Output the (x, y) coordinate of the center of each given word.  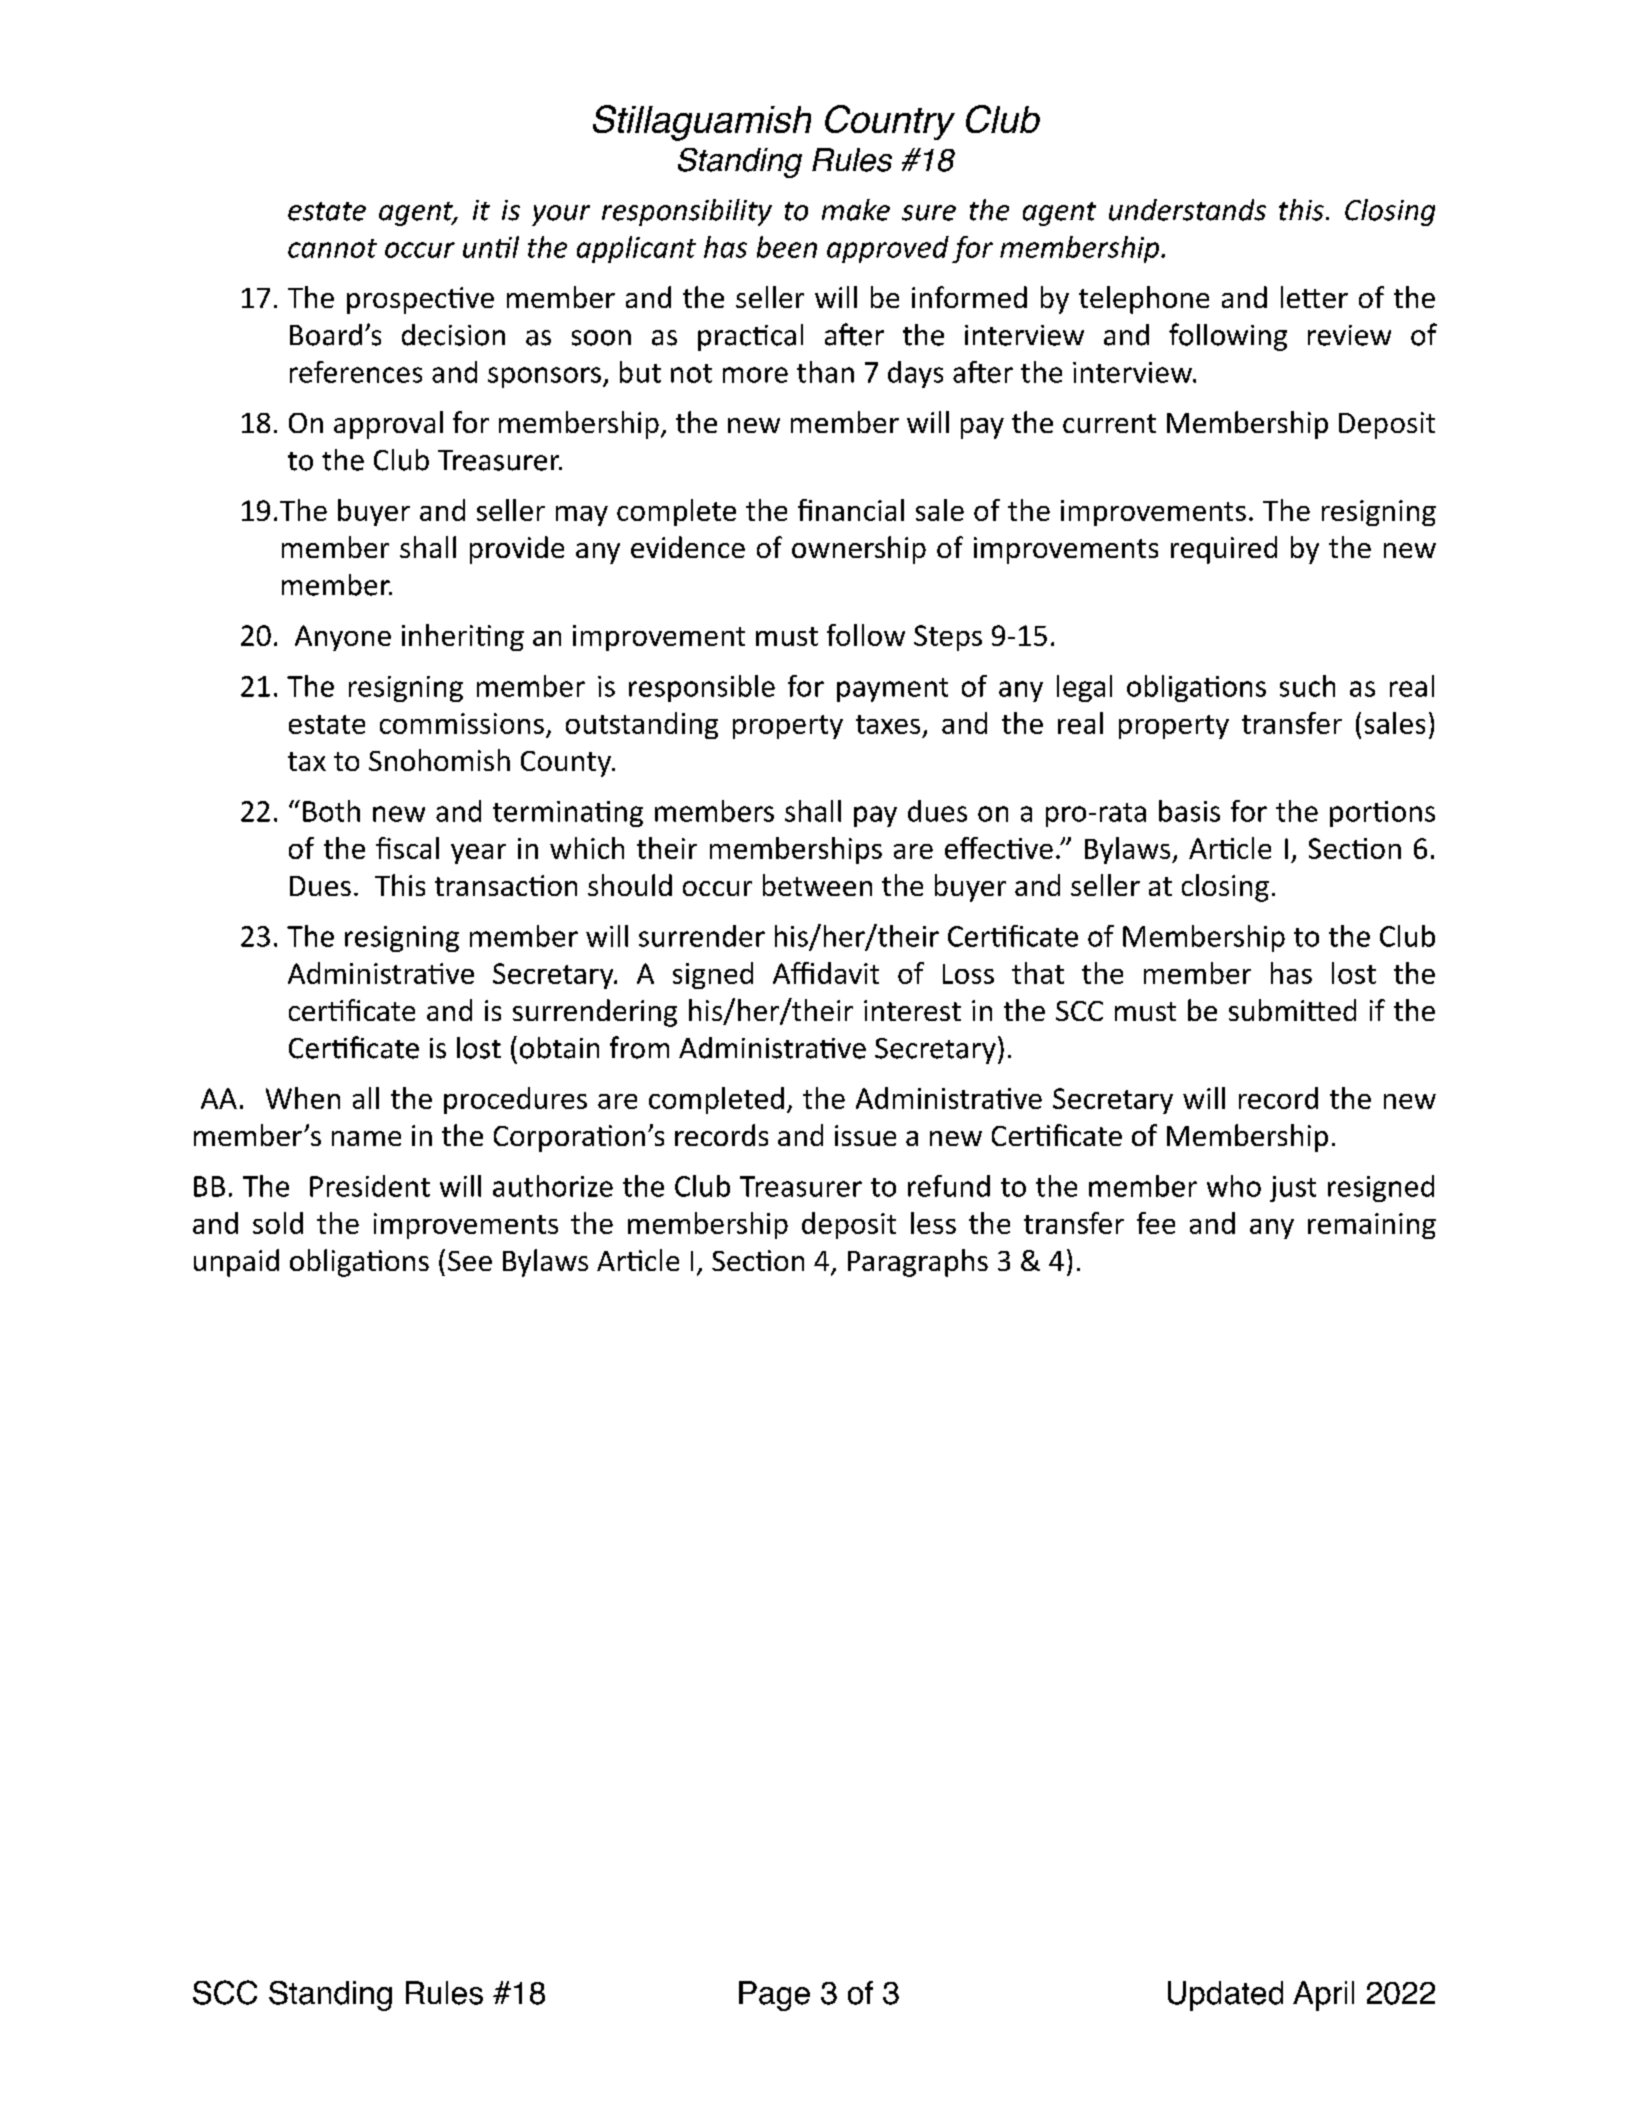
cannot (332, 248)
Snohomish (439, 760)
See (470, 1261)
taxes (888, 724)
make (856, 210)
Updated (1225, 1996)
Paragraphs (918, 1263)
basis (1189, 811)
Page (774, 1996)
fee (1156, 1223)
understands (1187, 210)
